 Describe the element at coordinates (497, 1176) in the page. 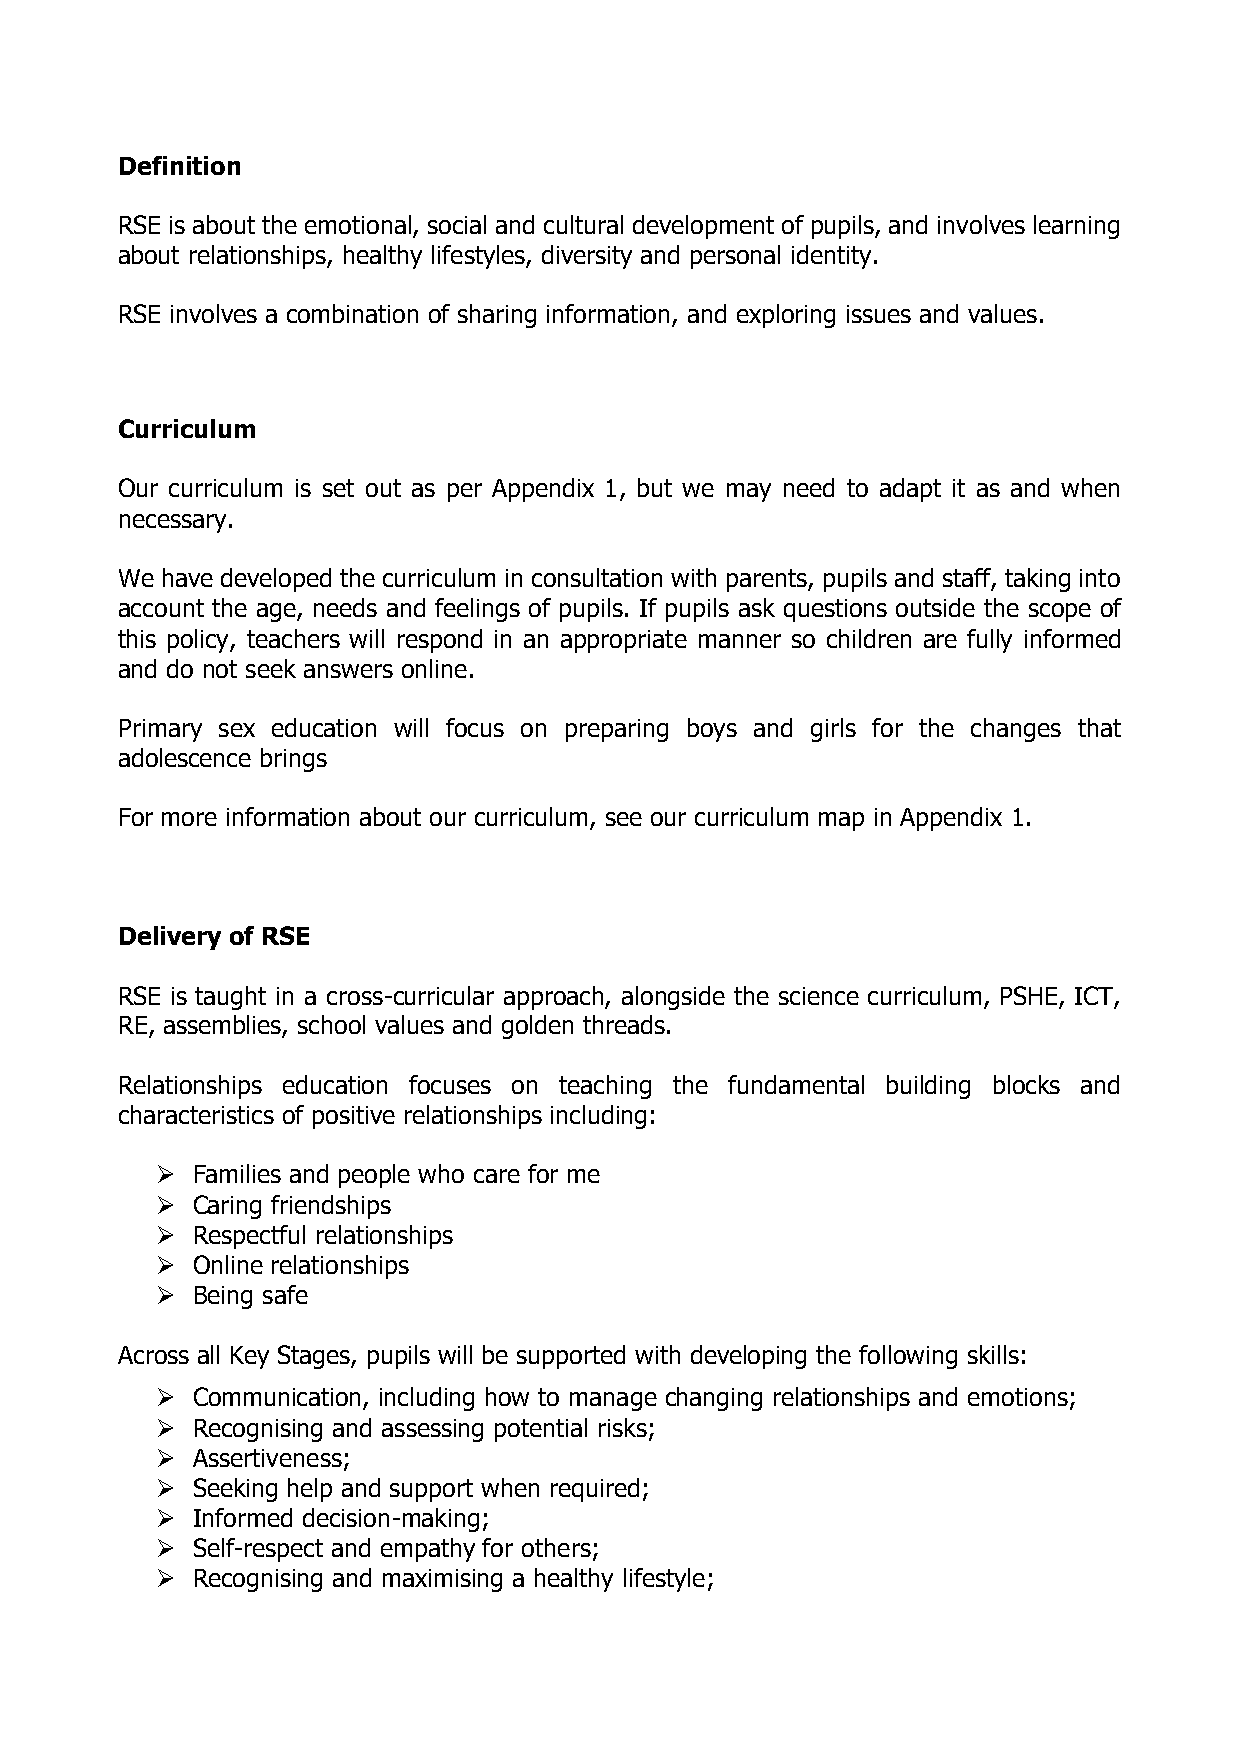

I see `care` at that location.
